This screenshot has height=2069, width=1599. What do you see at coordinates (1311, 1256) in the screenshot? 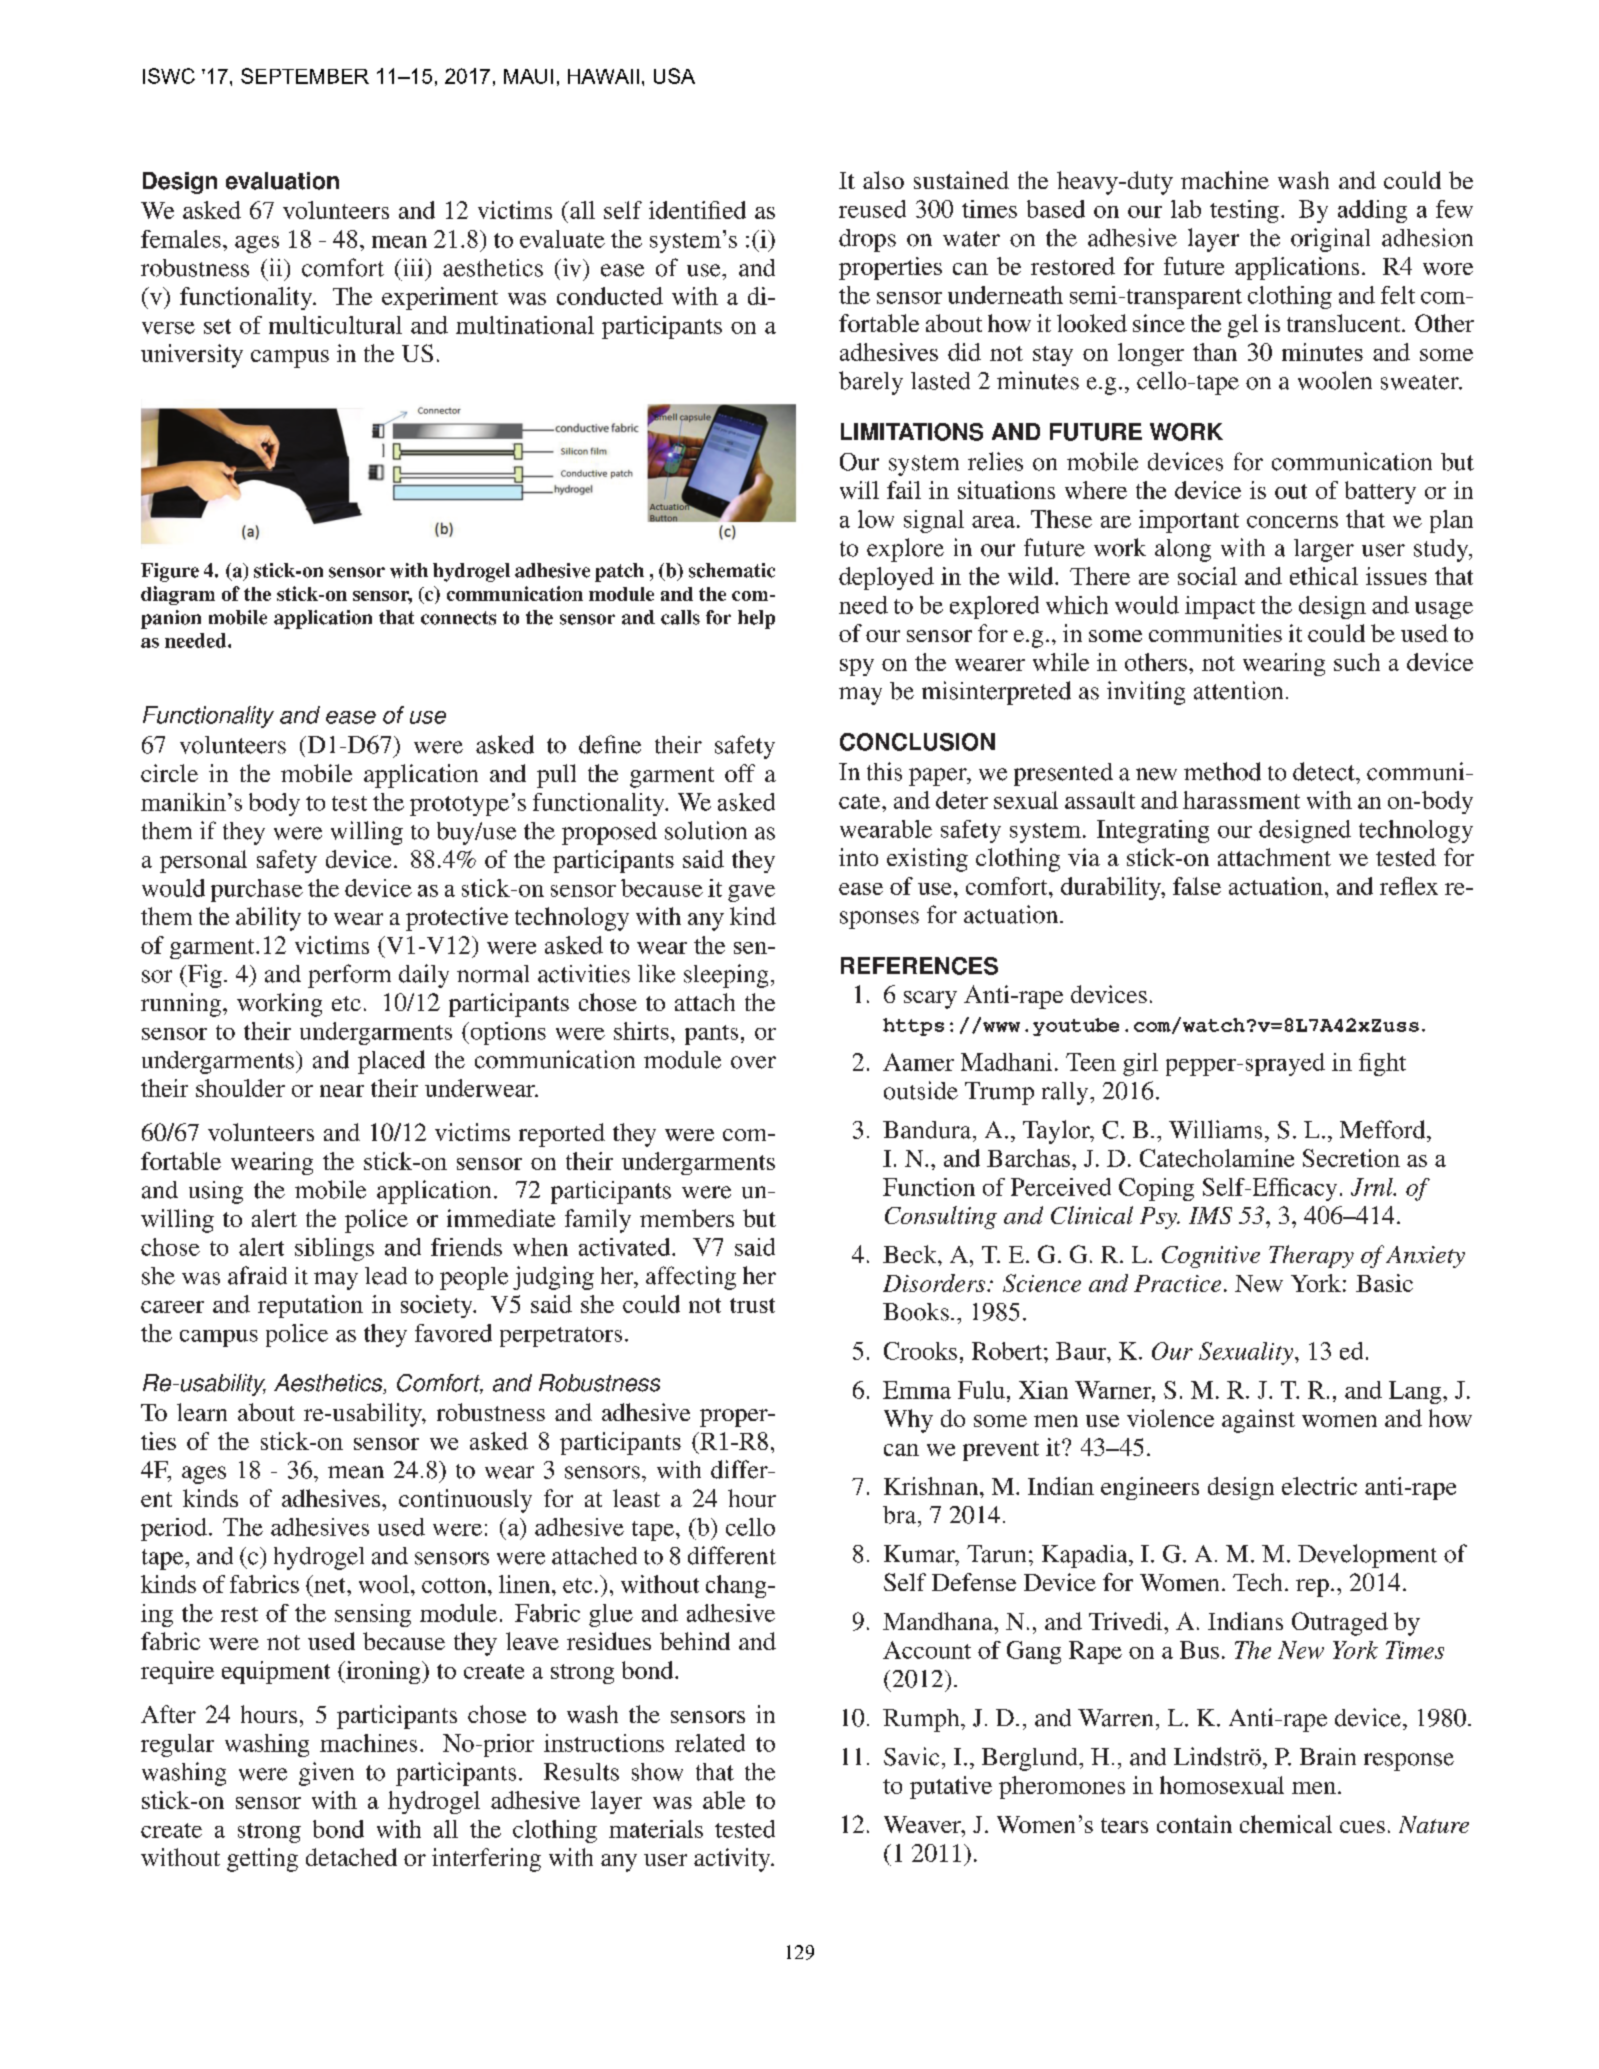
I see `Therapy` at bounding box center [1311, 1256].
